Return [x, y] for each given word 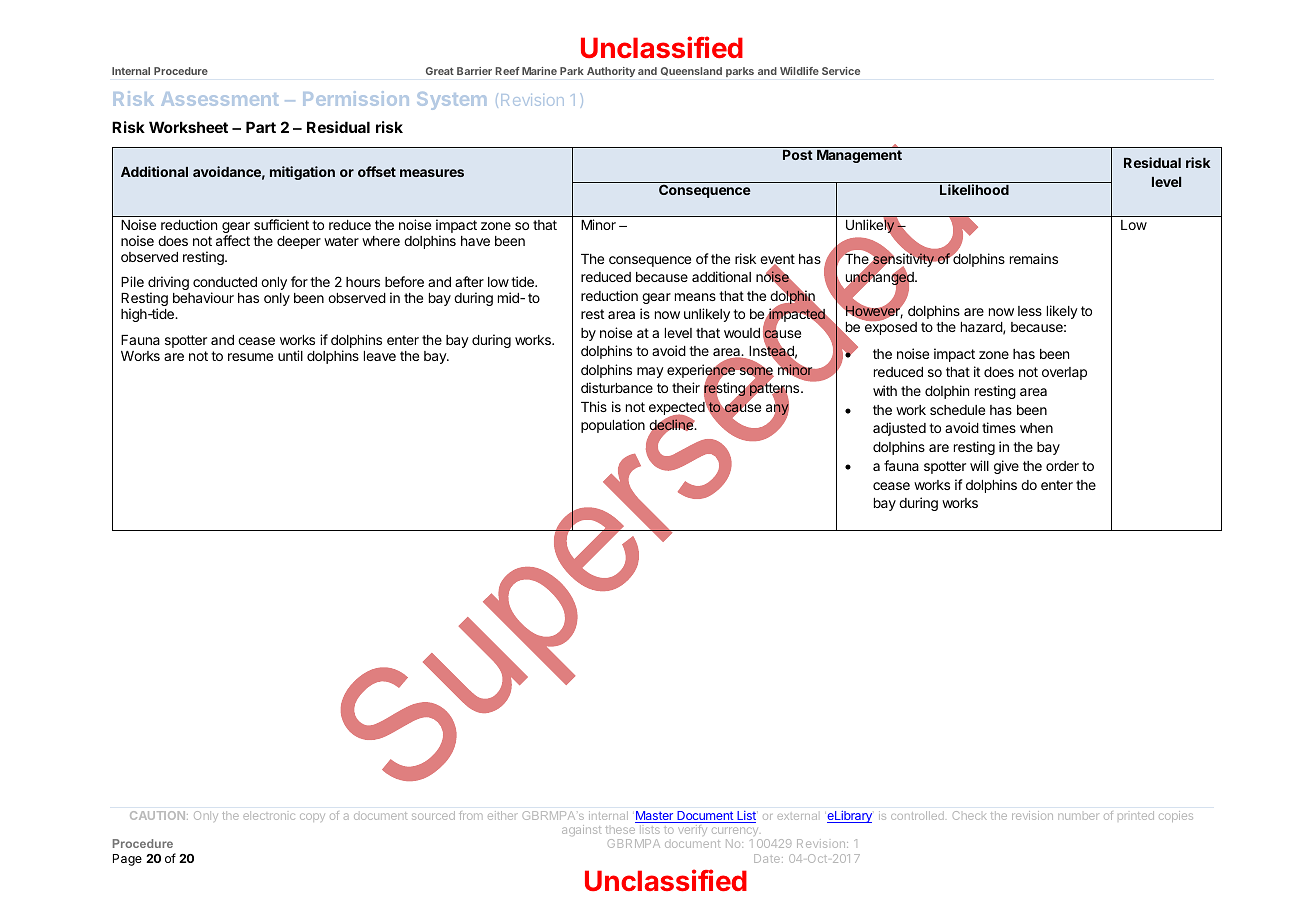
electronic [269, 815]
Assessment [219, 99]
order [1062, 466]
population [613, 426]
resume [250, 357]
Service [841, 71]
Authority [611, 72]
